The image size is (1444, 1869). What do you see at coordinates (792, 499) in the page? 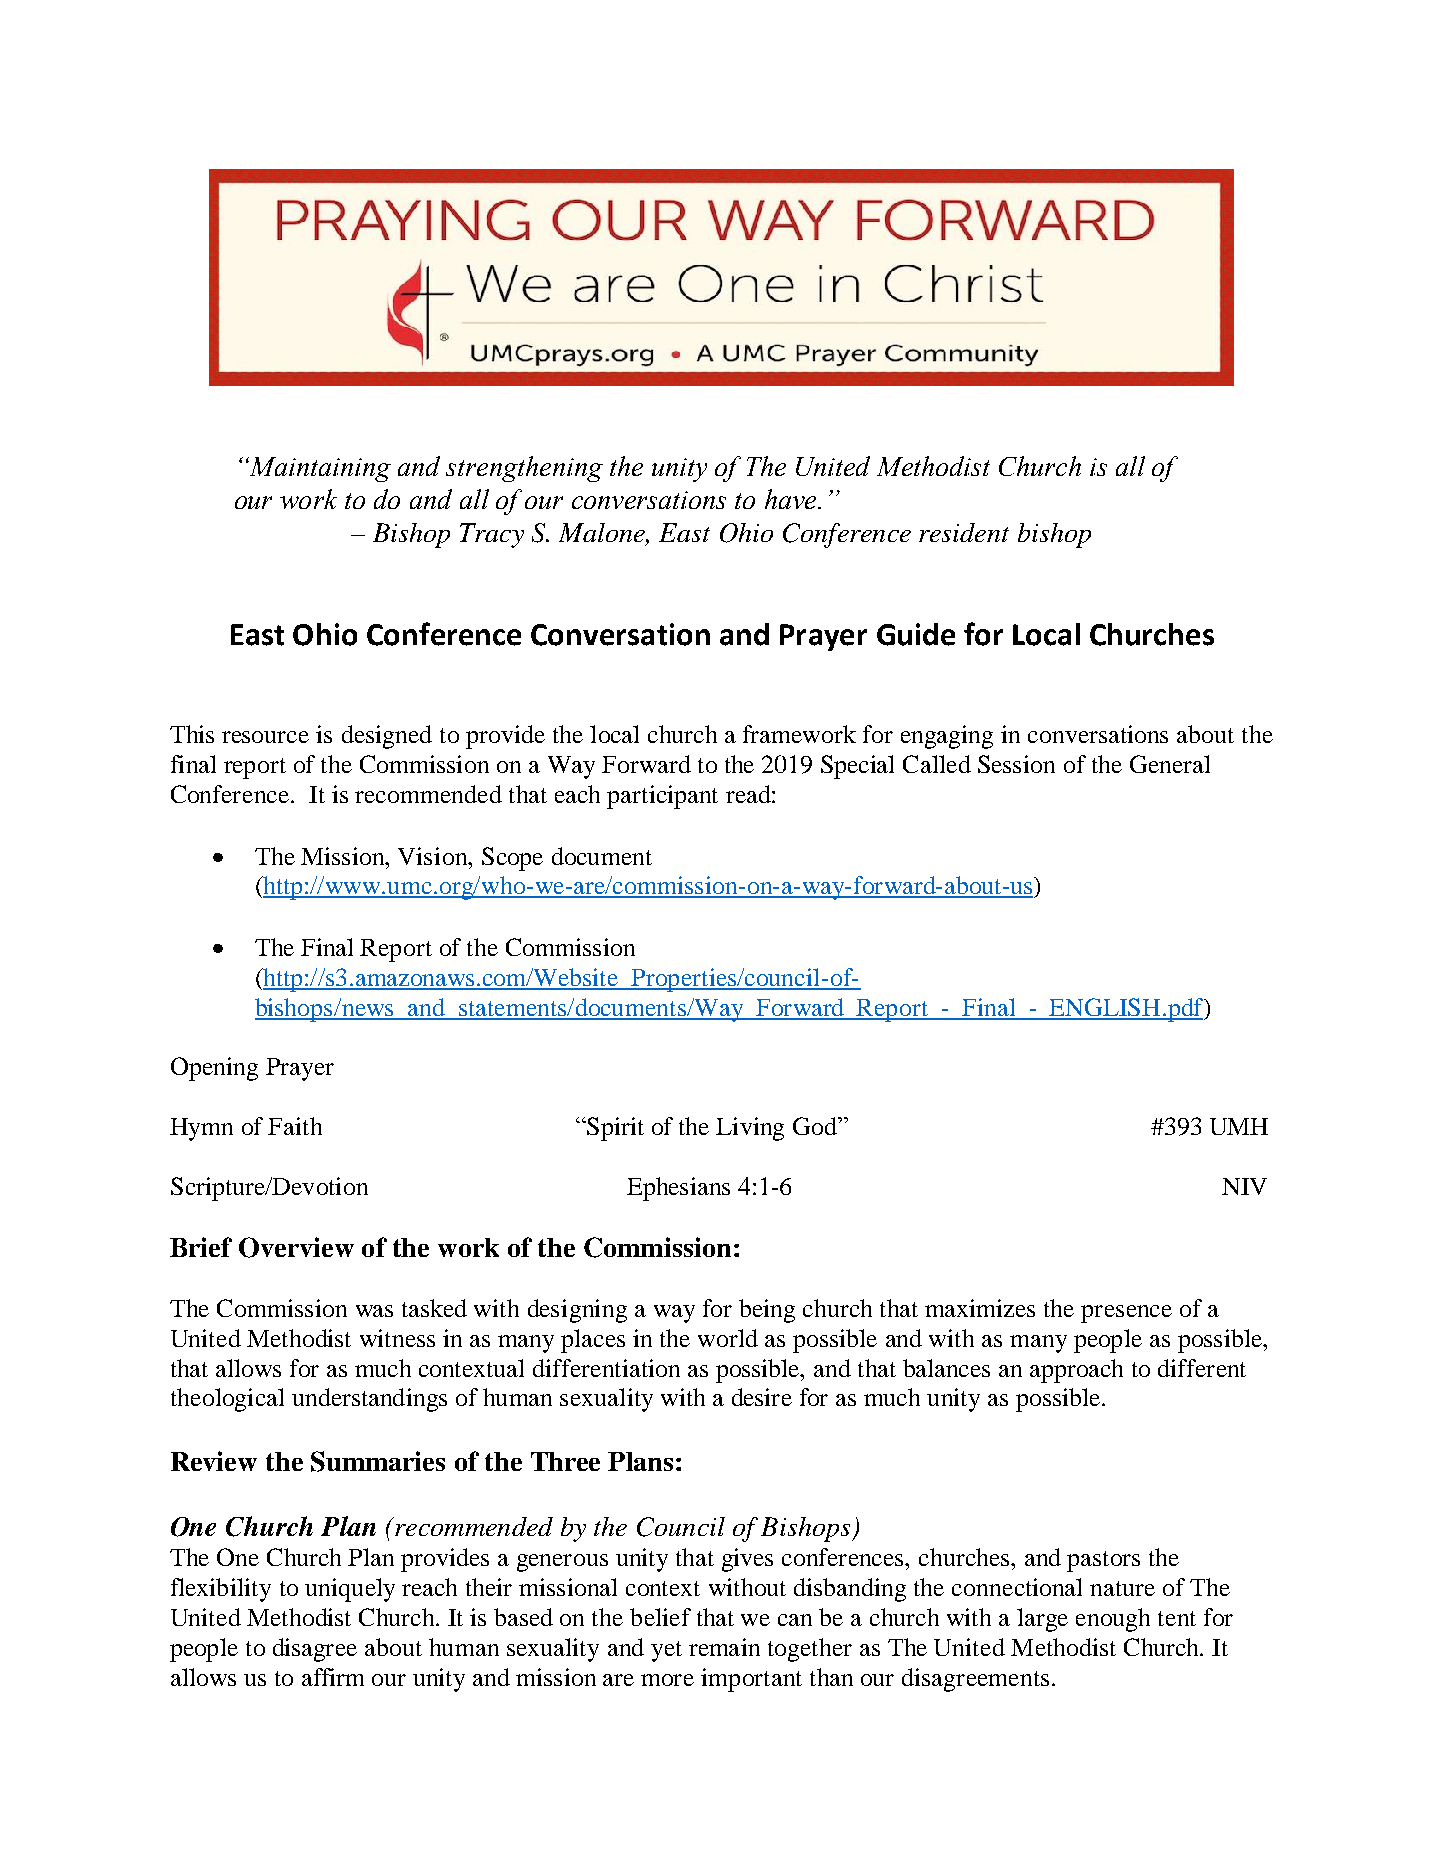
I see `have` at bounding box center [792, 499].
